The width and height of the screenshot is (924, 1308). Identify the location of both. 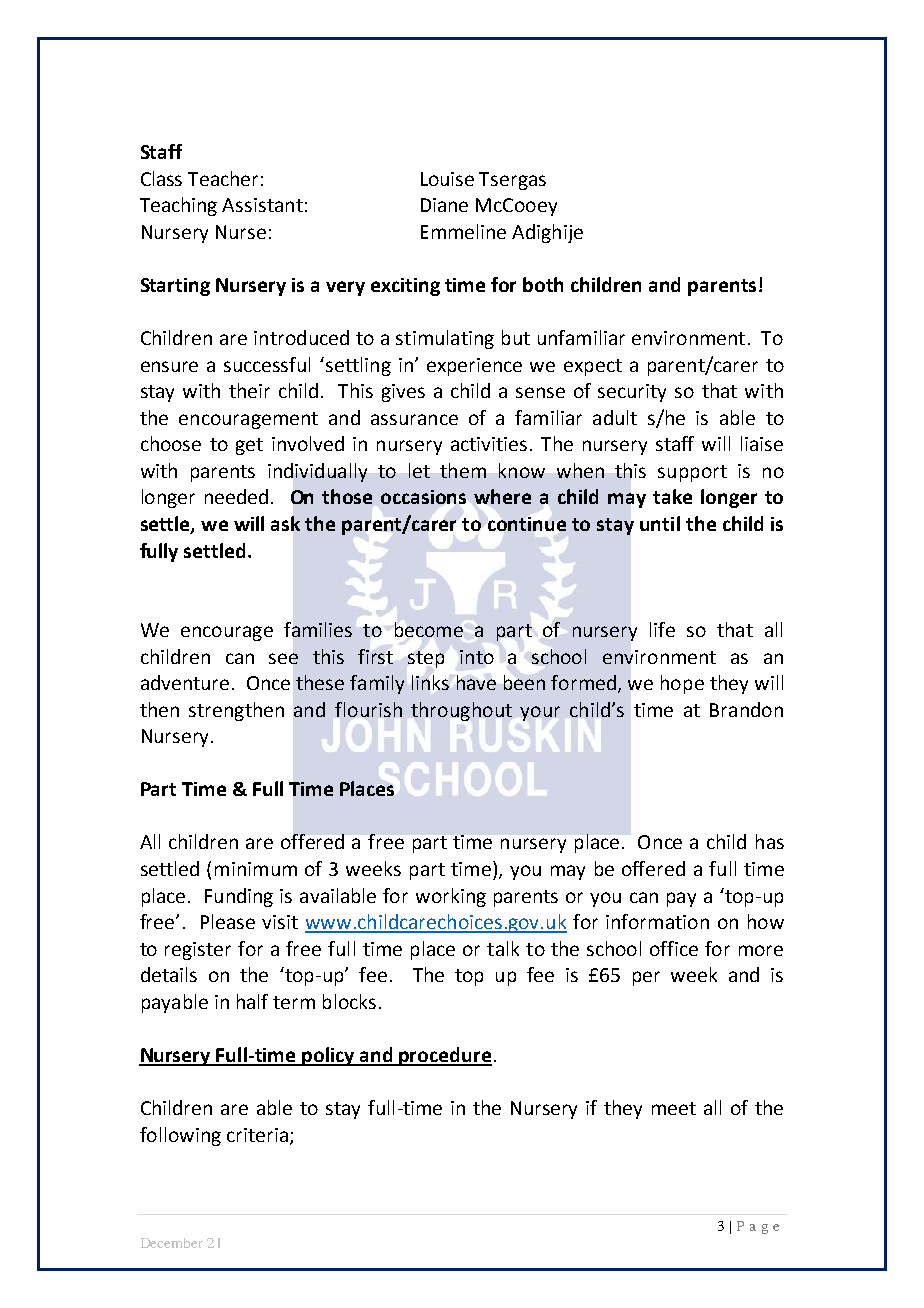
(543, 284).
